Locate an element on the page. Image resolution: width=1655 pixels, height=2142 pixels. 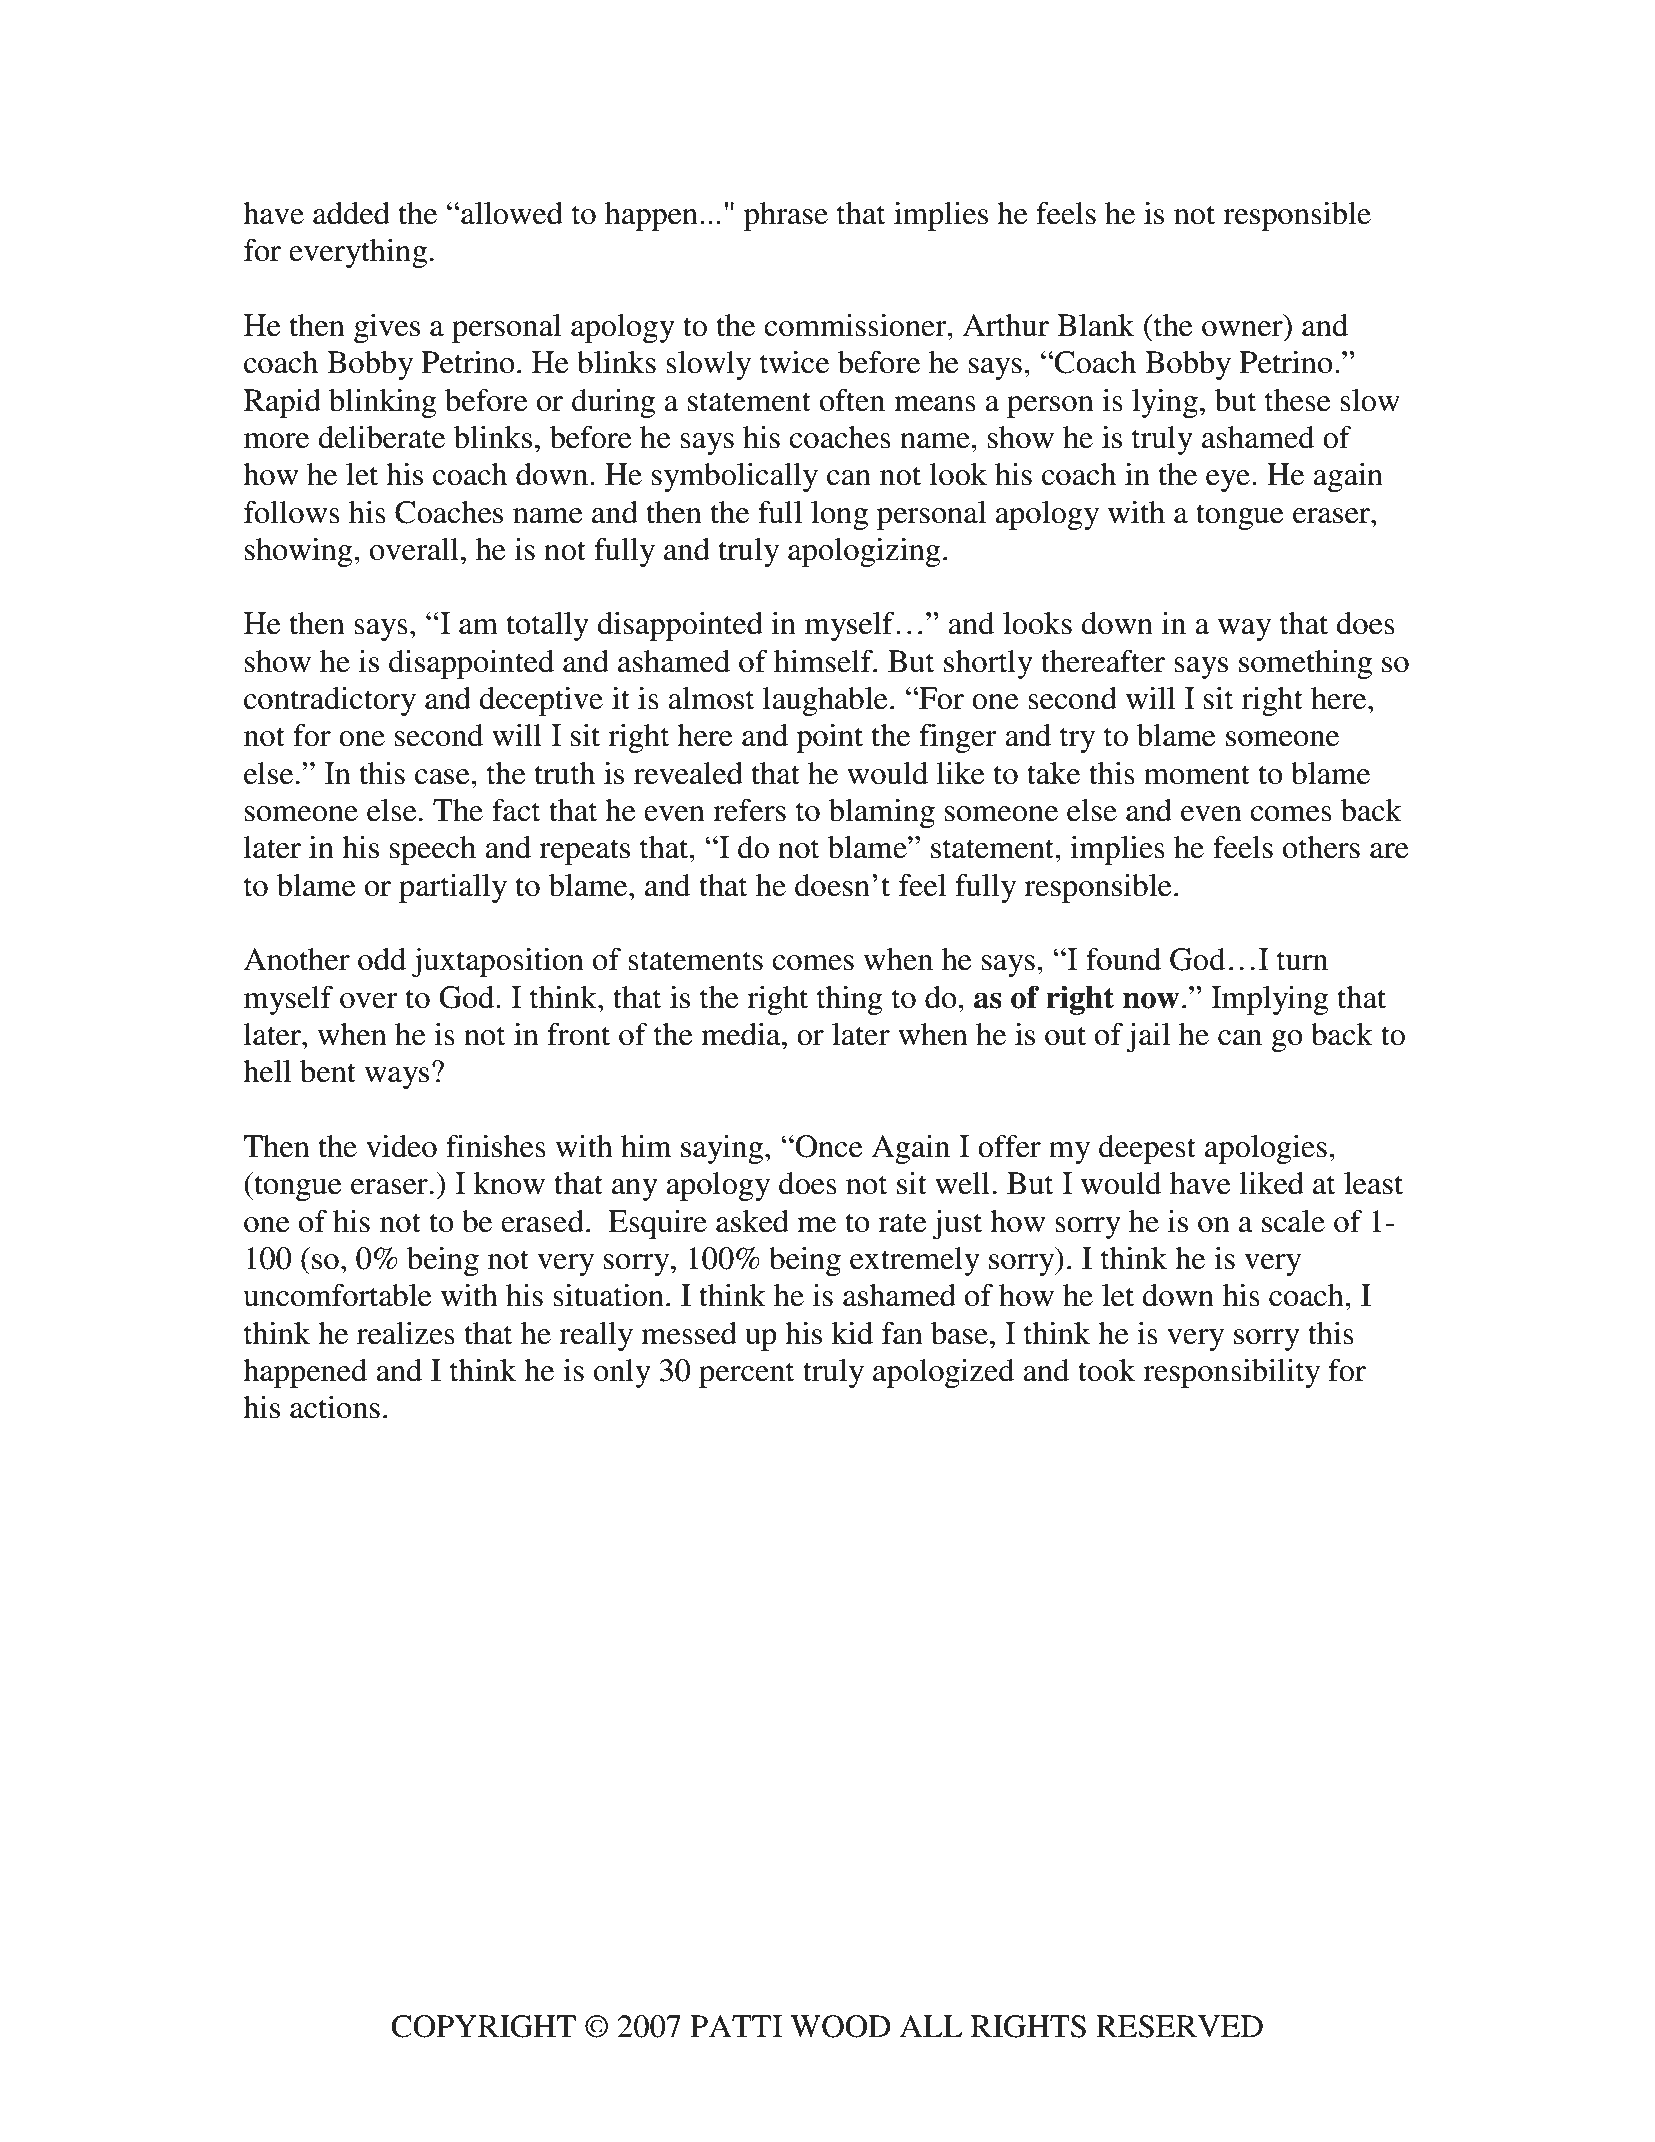
video is located at coordinates (401, 1146).
